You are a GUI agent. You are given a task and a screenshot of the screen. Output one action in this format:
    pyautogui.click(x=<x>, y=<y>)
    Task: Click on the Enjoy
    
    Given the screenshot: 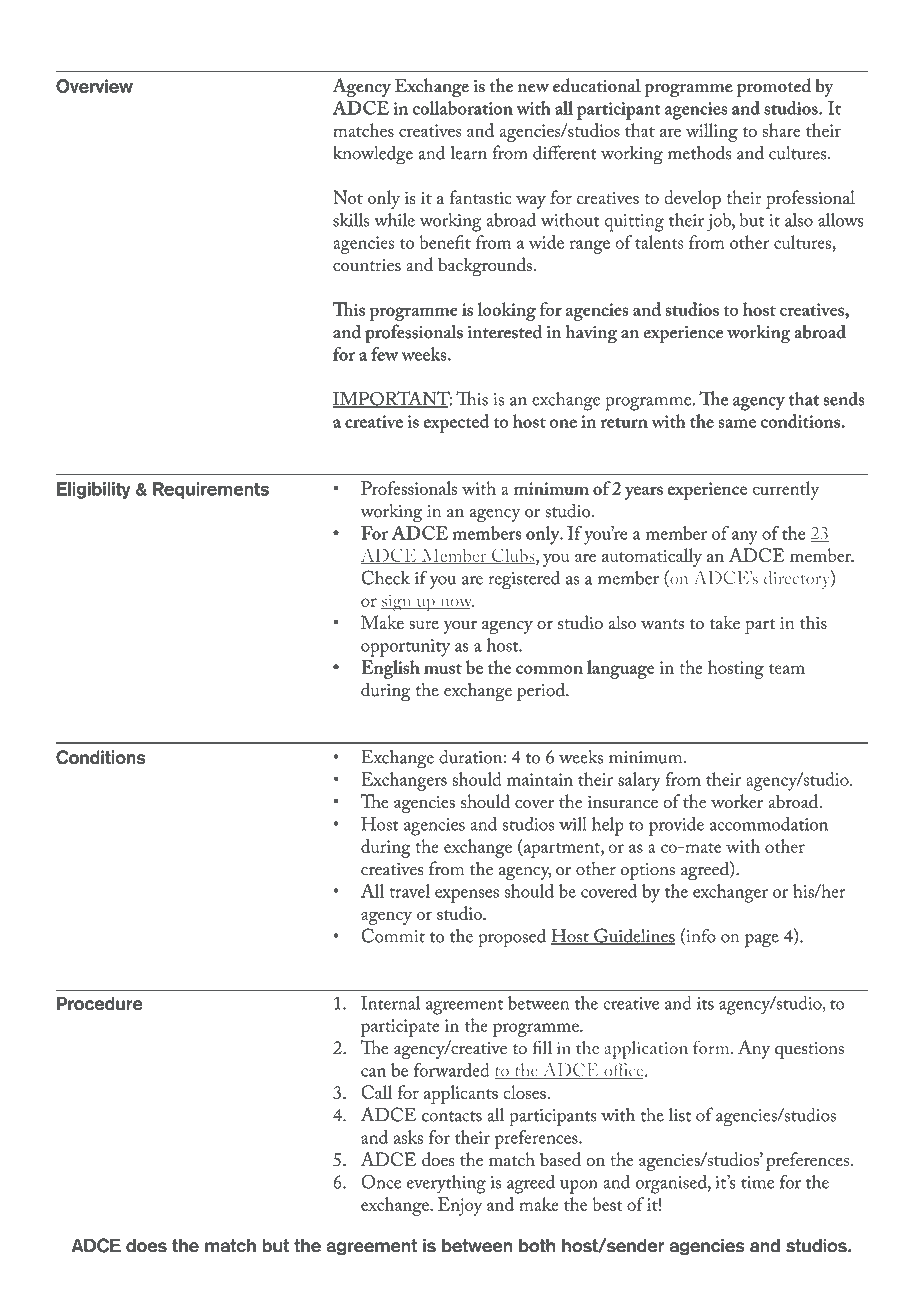 What is the action you would take?
    pyautogui.click(x=460, y=1206)
